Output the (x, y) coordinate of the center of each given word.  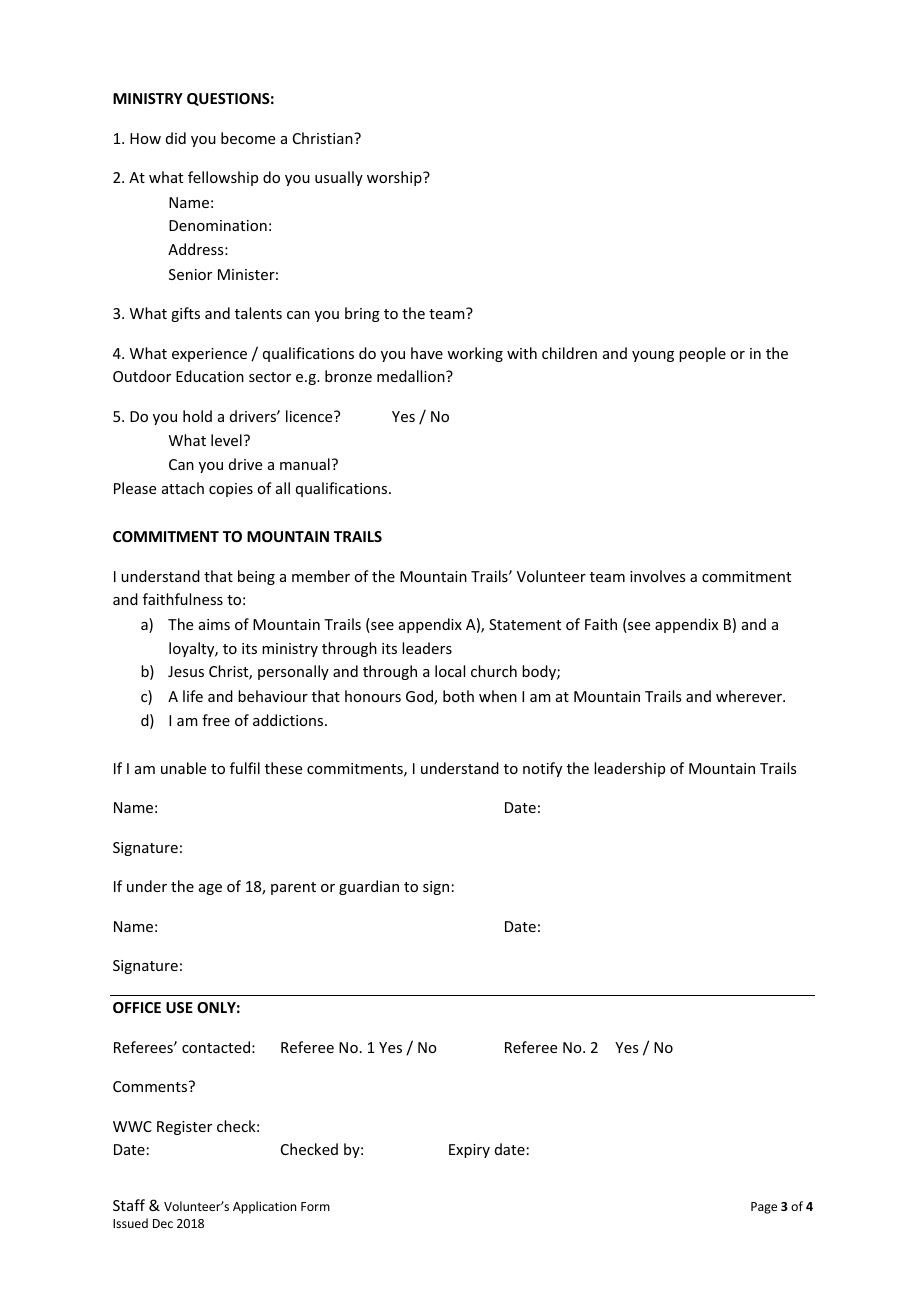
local (450, 671)
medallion (412, 376)
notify (542, 769)
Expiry (469, 1151)
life (193, 696)
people (702, 354)
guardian (369, 887)
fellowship (223, 178)
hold (197, 416)
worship (395, 178)
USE (179, 1007)
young (653, 356)
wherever (750, 696)
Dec (163, 1223)
